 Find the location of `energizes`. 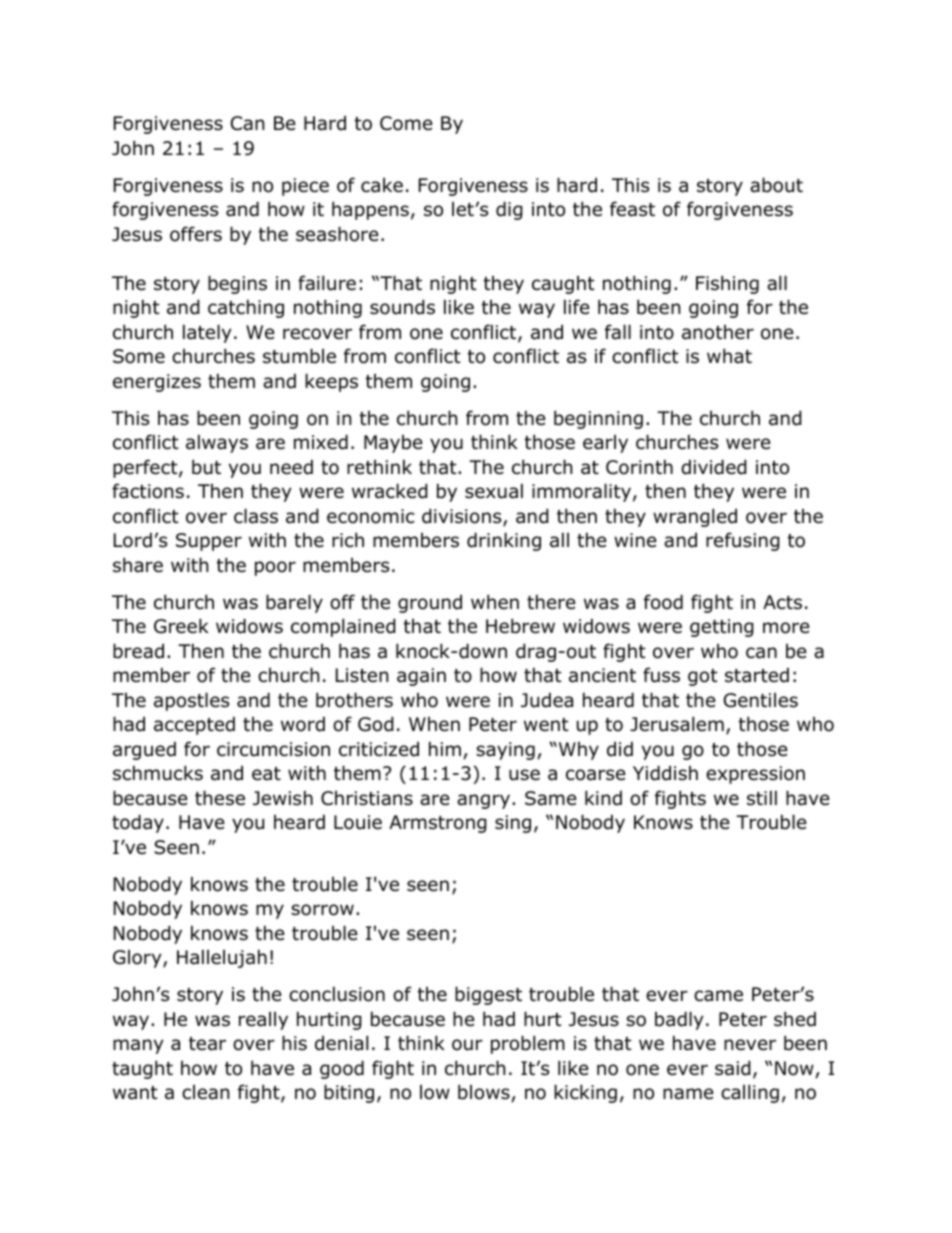

energizes is located at coordinates (157, 383).
